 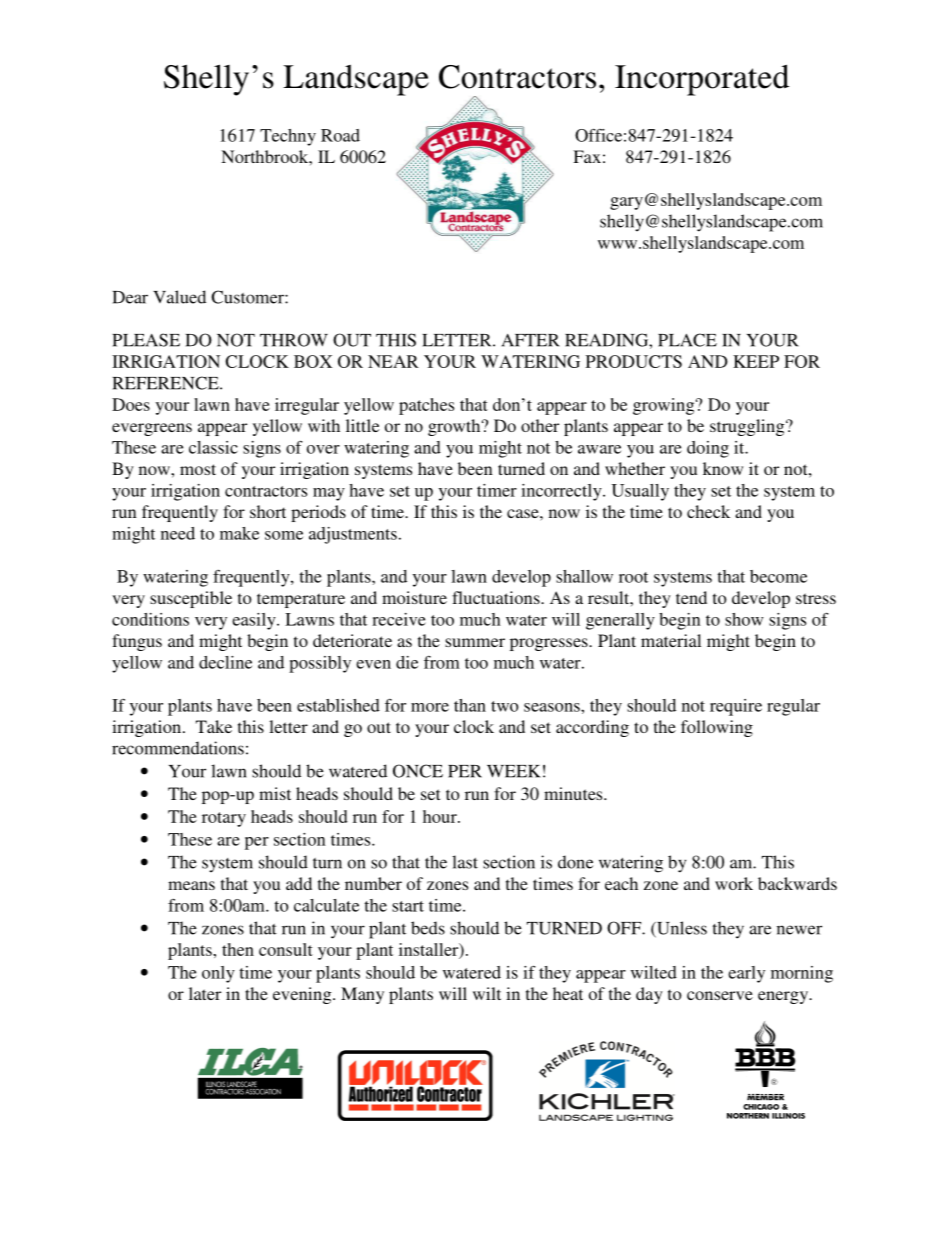 What do you see at coordinates (239, 533) in the screenshot?
I see `make` at bounding box center [239, 533].
